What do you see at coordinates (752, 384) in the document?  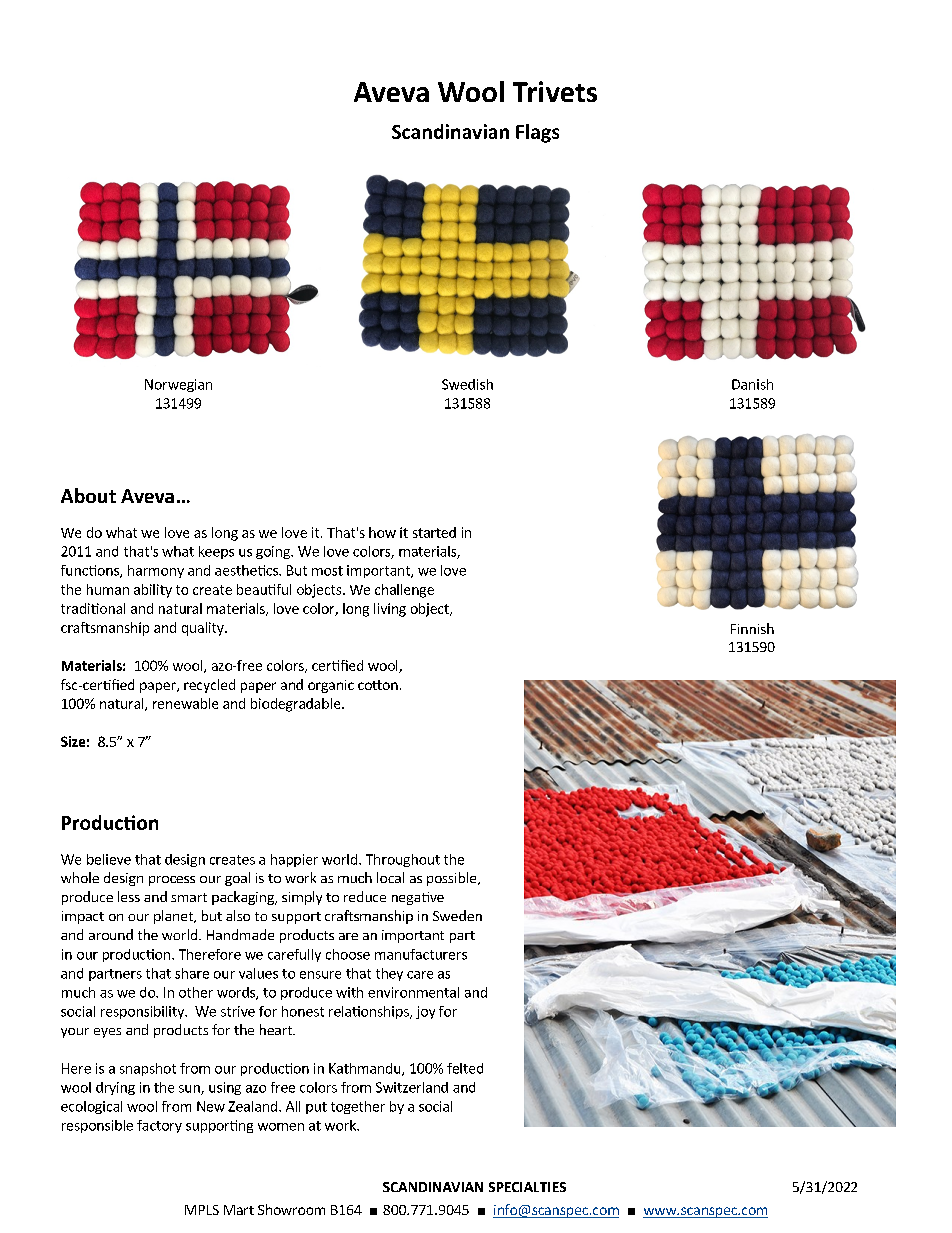 I see `Danish` at bounding box center [752, 384].
